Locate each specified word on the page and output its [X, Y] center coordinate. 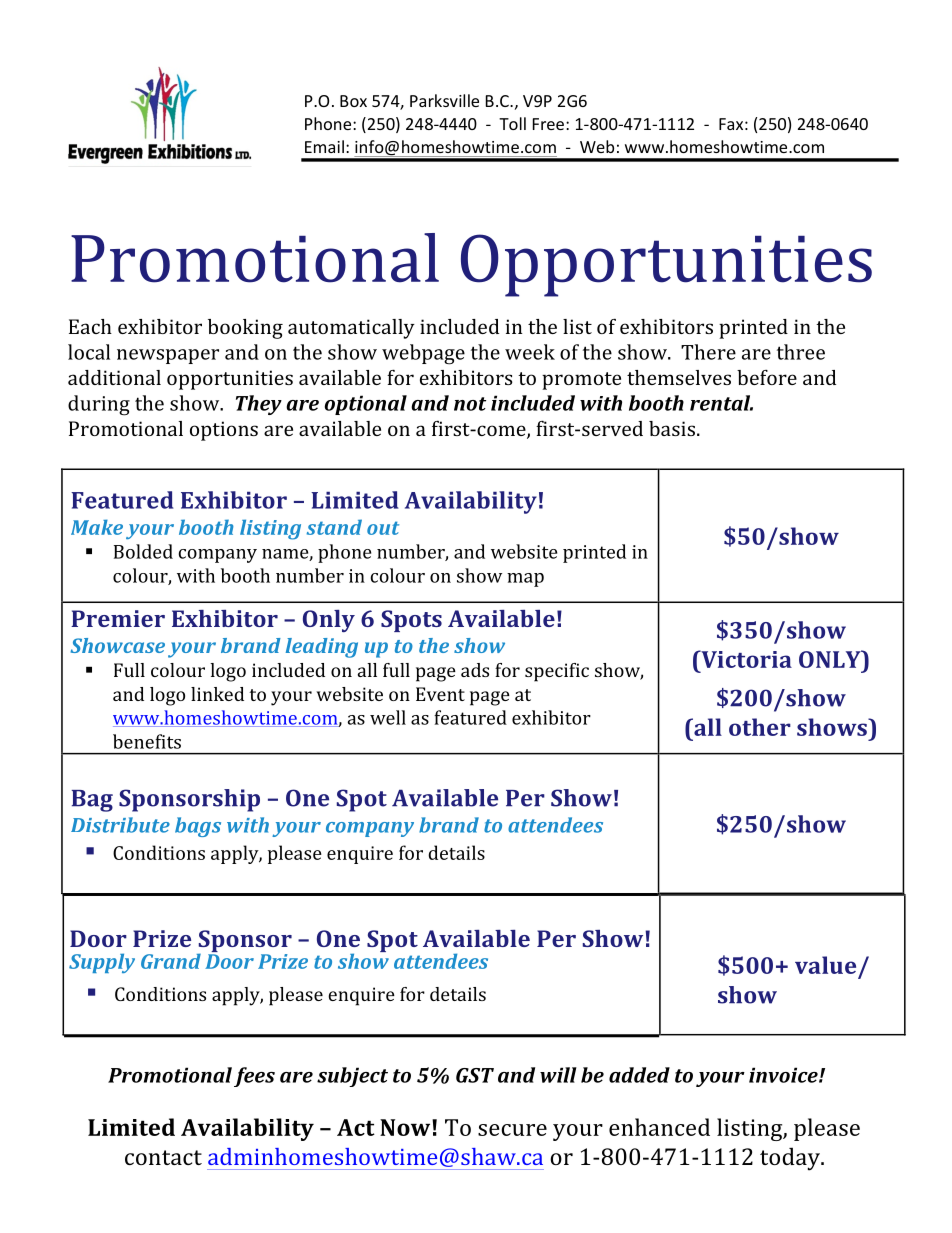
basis [672, 428]
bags [198, 827]
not [470, 404]
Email [324, 146]
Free [548, 124]
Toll [512, 123]
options [224, 431]
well [388, 717]
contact [163, 1157]
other [760, 727]
